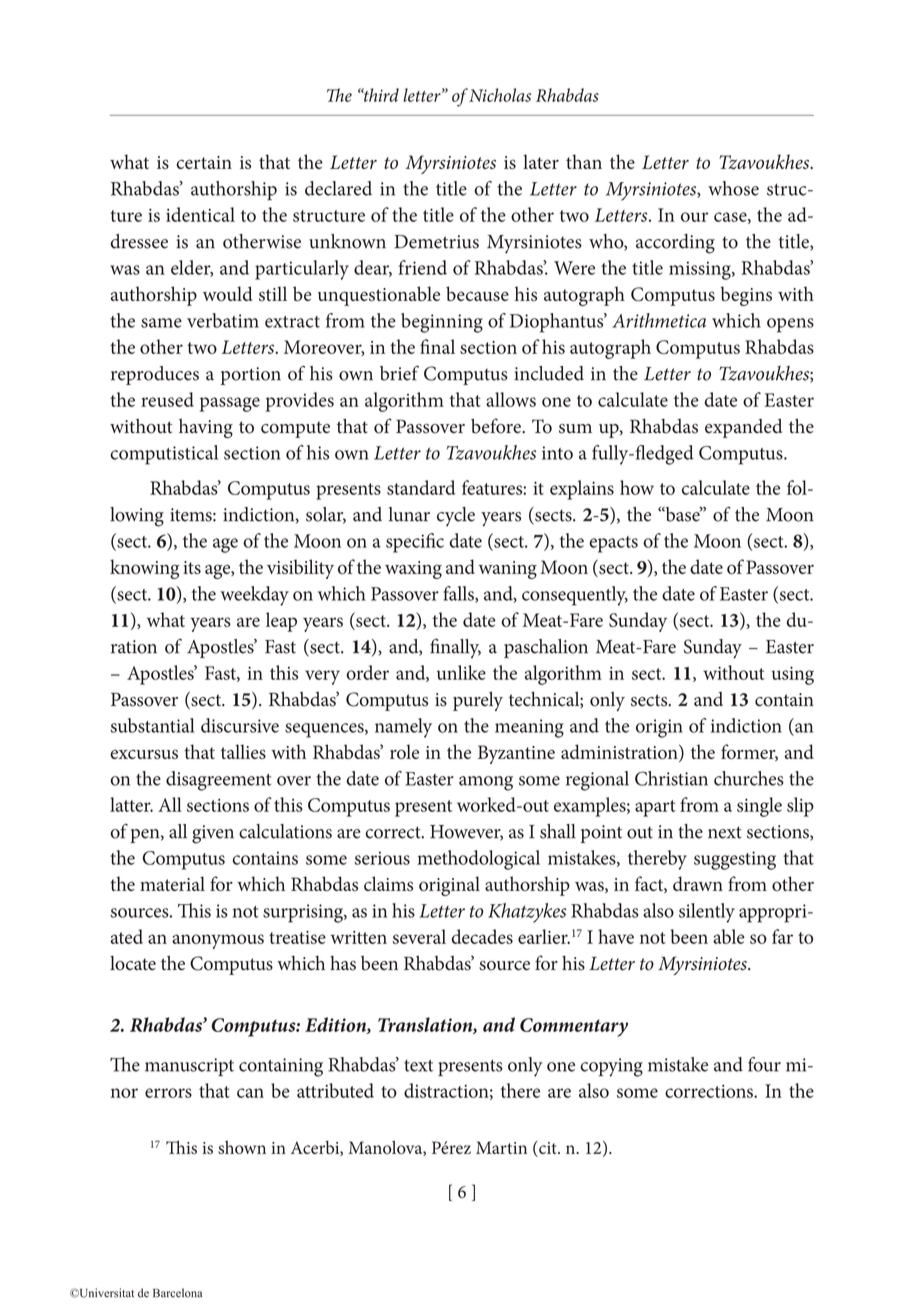  Describe the element at coordinates (204, 162) in the document. I see `certain` at that location.
